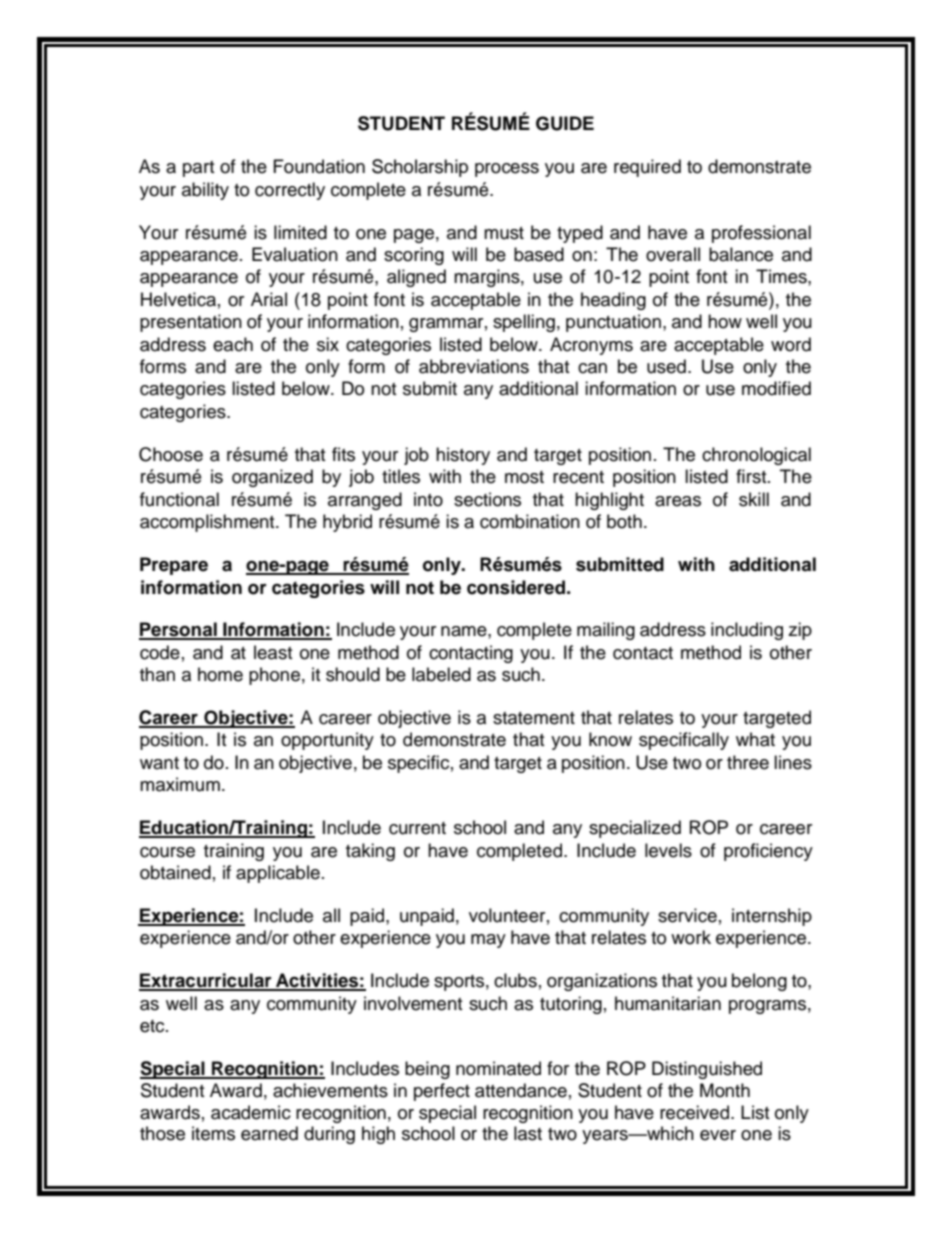  Describe the element at coordinates (251, 1112) in the image. I see `academic` at that location.
